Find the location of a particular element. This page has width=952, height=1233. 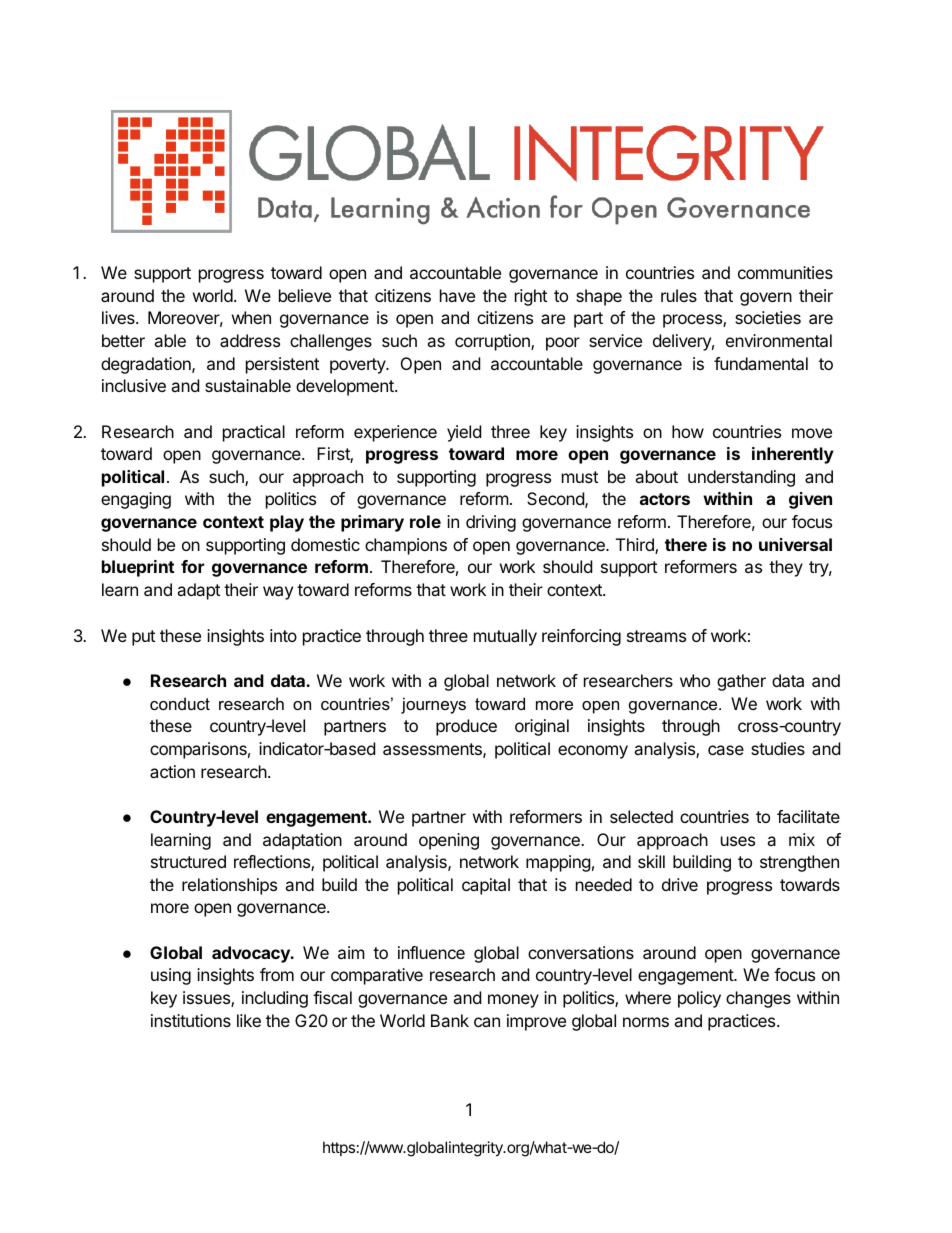

when is located at coordinates (251, 317).
